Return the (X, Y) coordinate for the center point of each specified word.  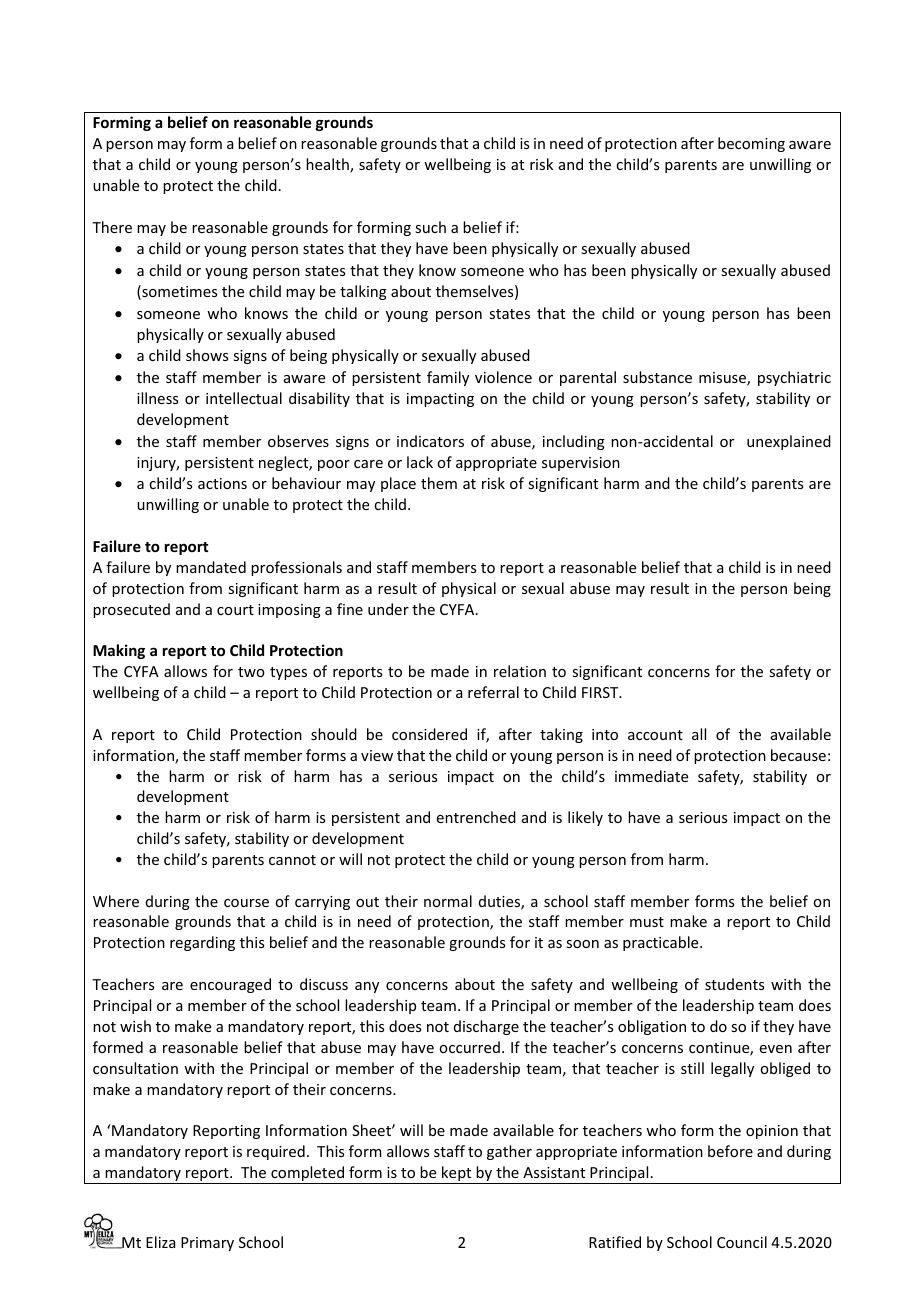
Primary (207, 1244)
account (655, 735)
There (112, 227)
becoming (751, 144)
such (430, 227)
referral (493, 692)
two (251, 672)
